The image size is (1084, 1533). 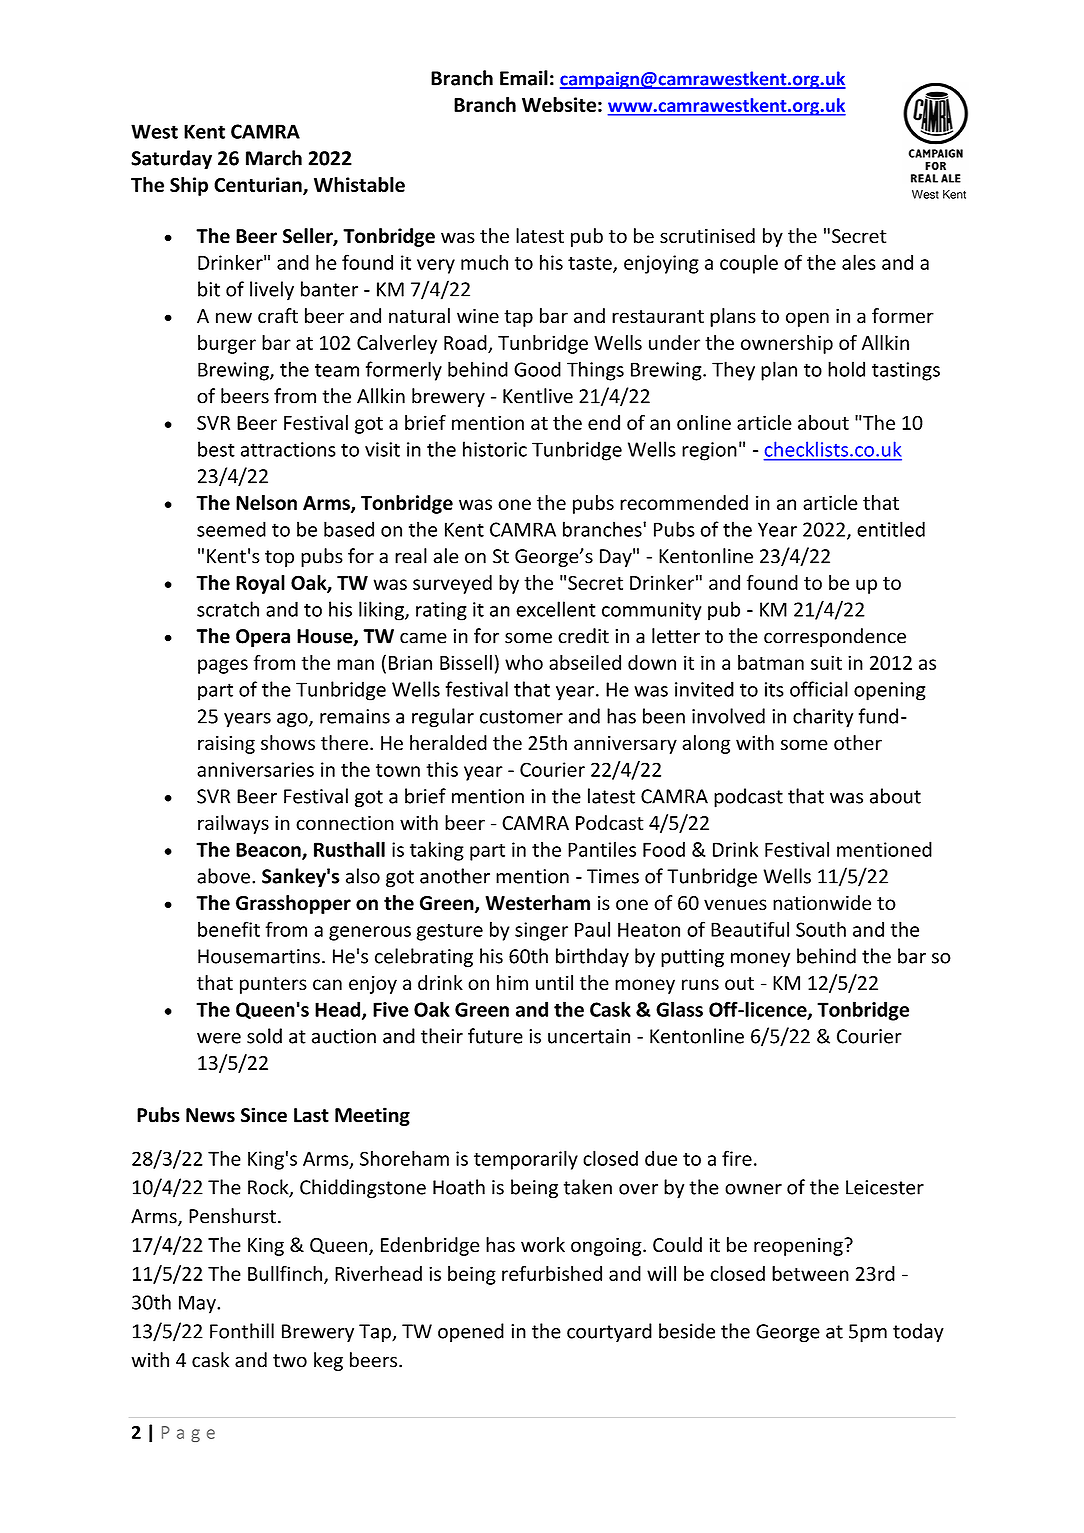 I want to click on customer, so click(x=521, y=717).
